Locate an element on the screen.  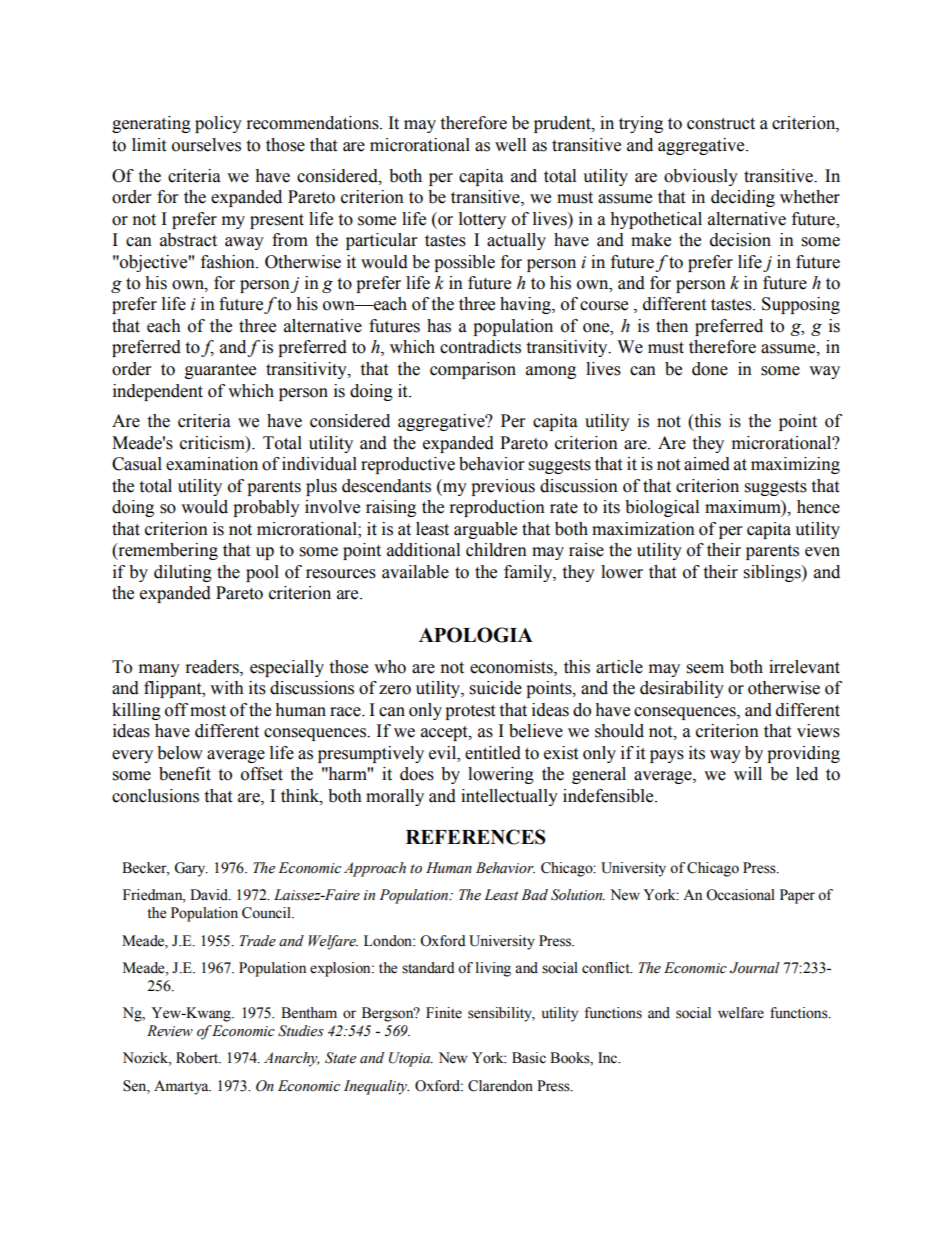
Gary is located at coordinates (191, 869).
